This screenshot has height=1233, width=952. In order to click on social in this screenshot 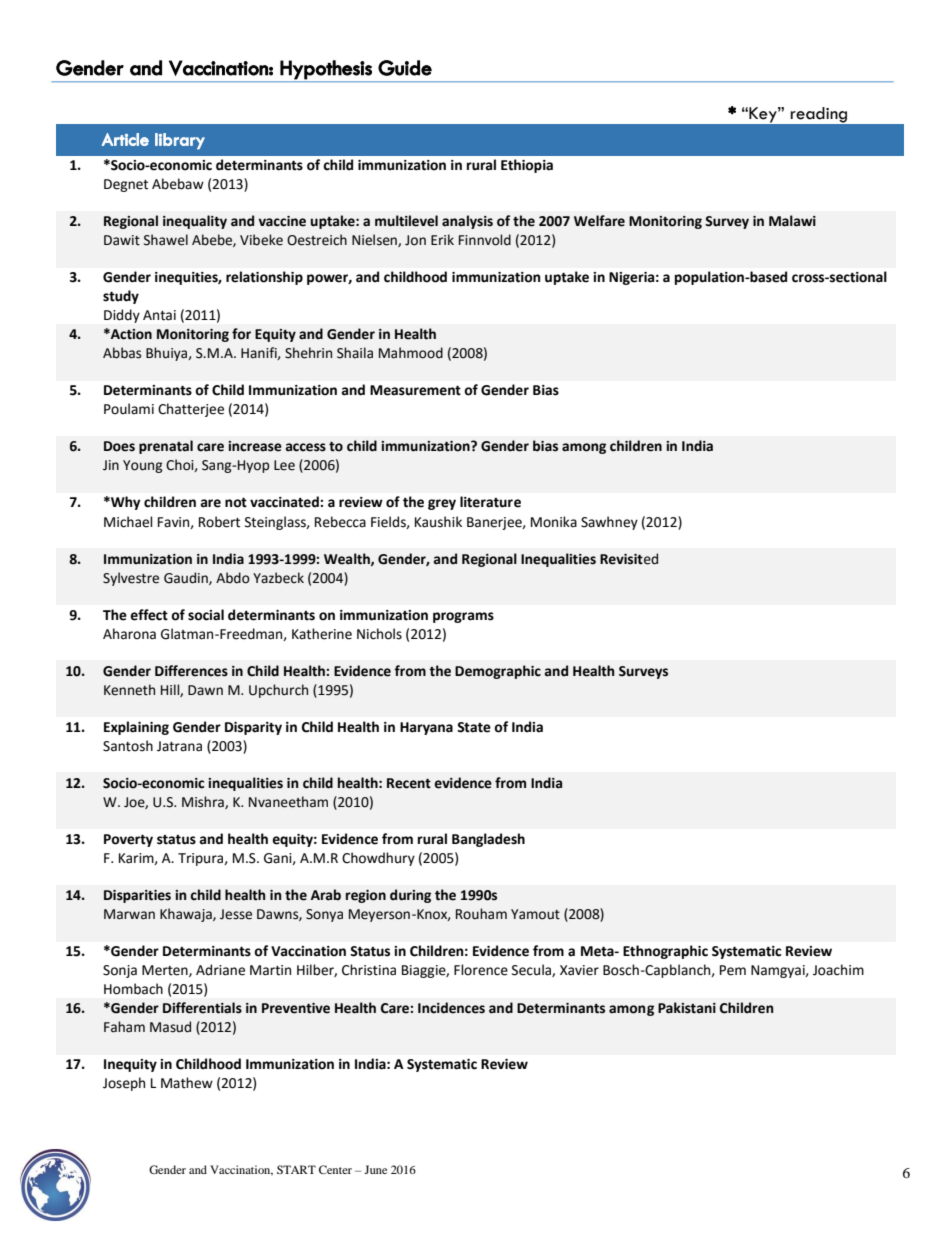, I will do `click(206, 615)`.
